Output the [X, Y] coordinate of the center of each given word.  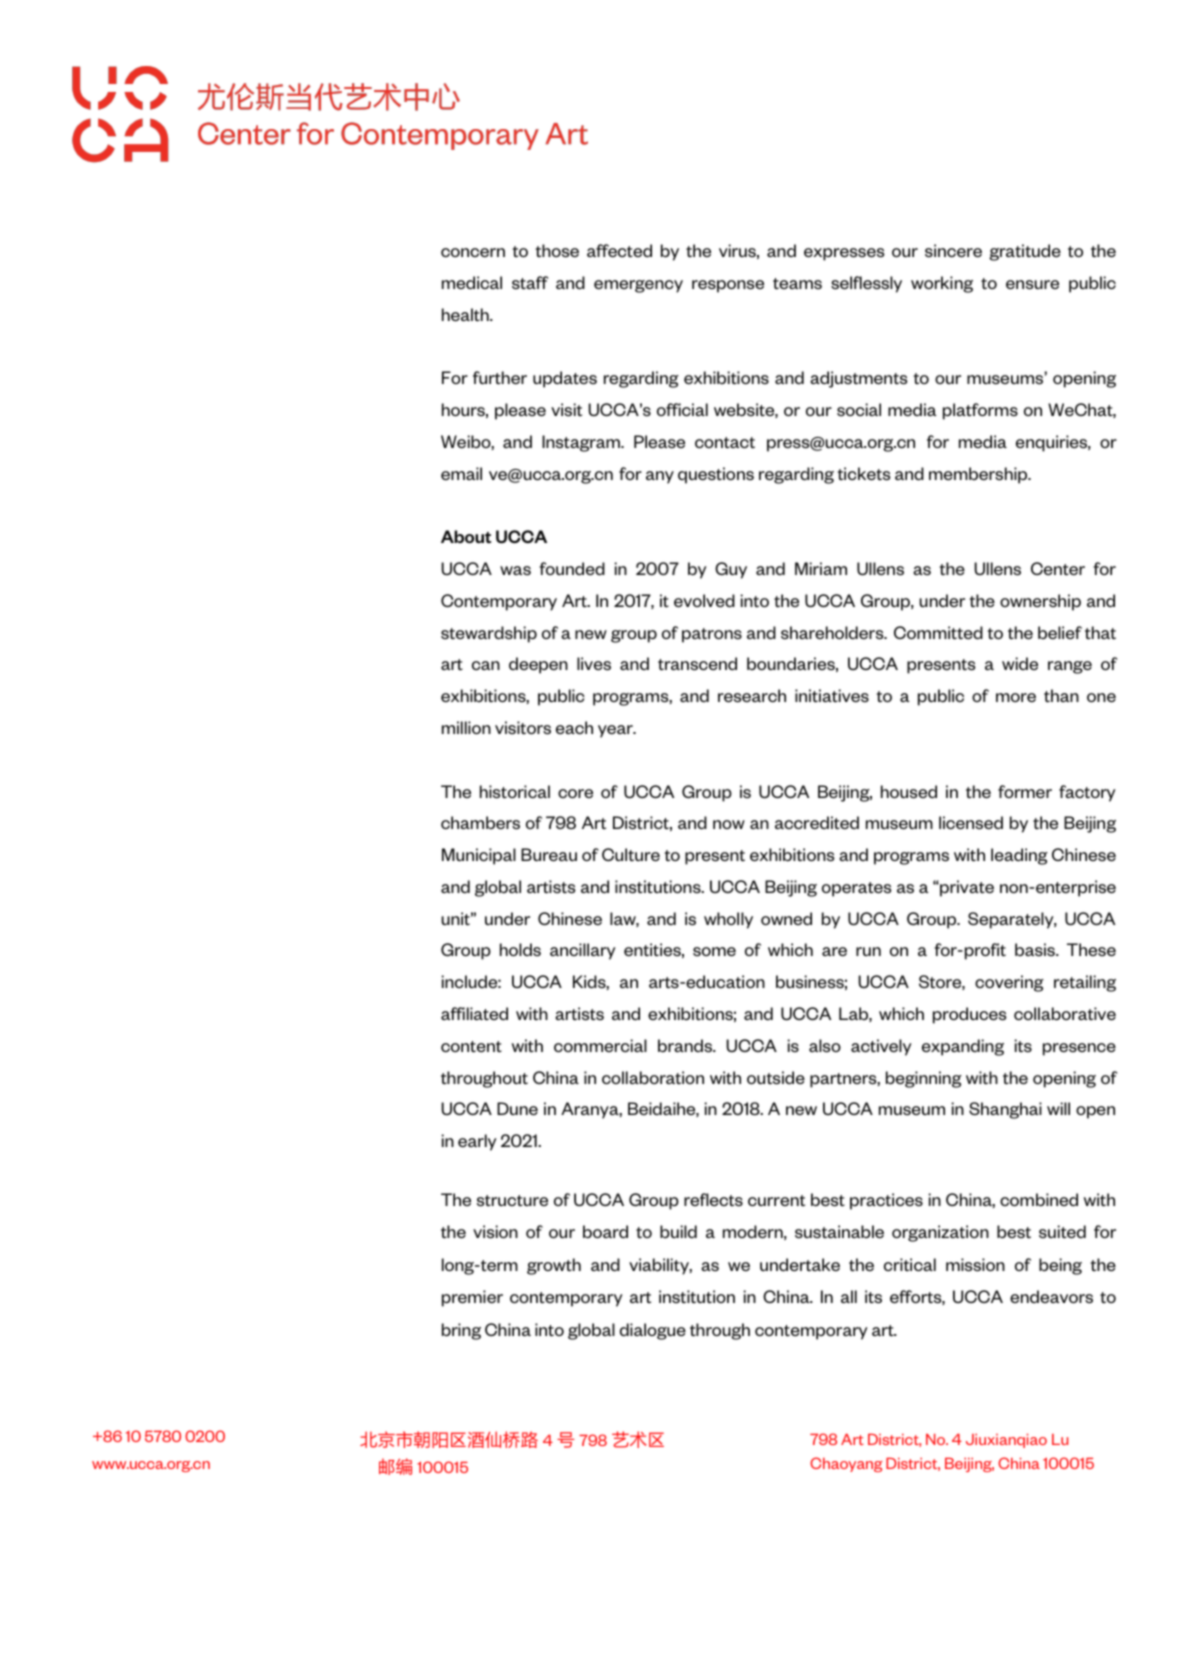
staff [530, 283]
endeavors [1051, 1297]
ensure [1032, 285]
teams [797, 284]
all [849, 1296]
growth [554, 1266]
